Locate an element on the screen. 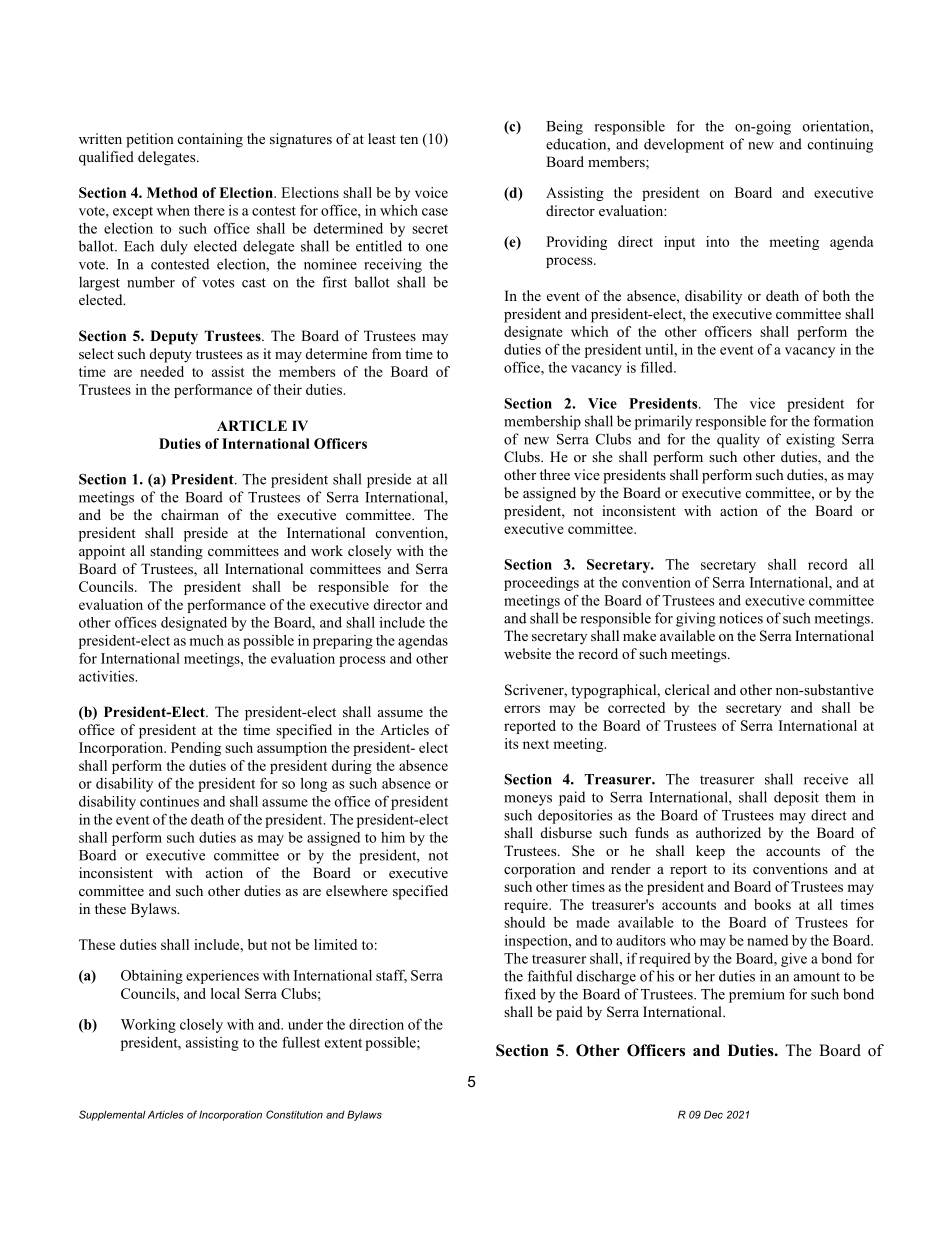 The image size is (952, 1233). chairman is located at coordinates (190, 514).
